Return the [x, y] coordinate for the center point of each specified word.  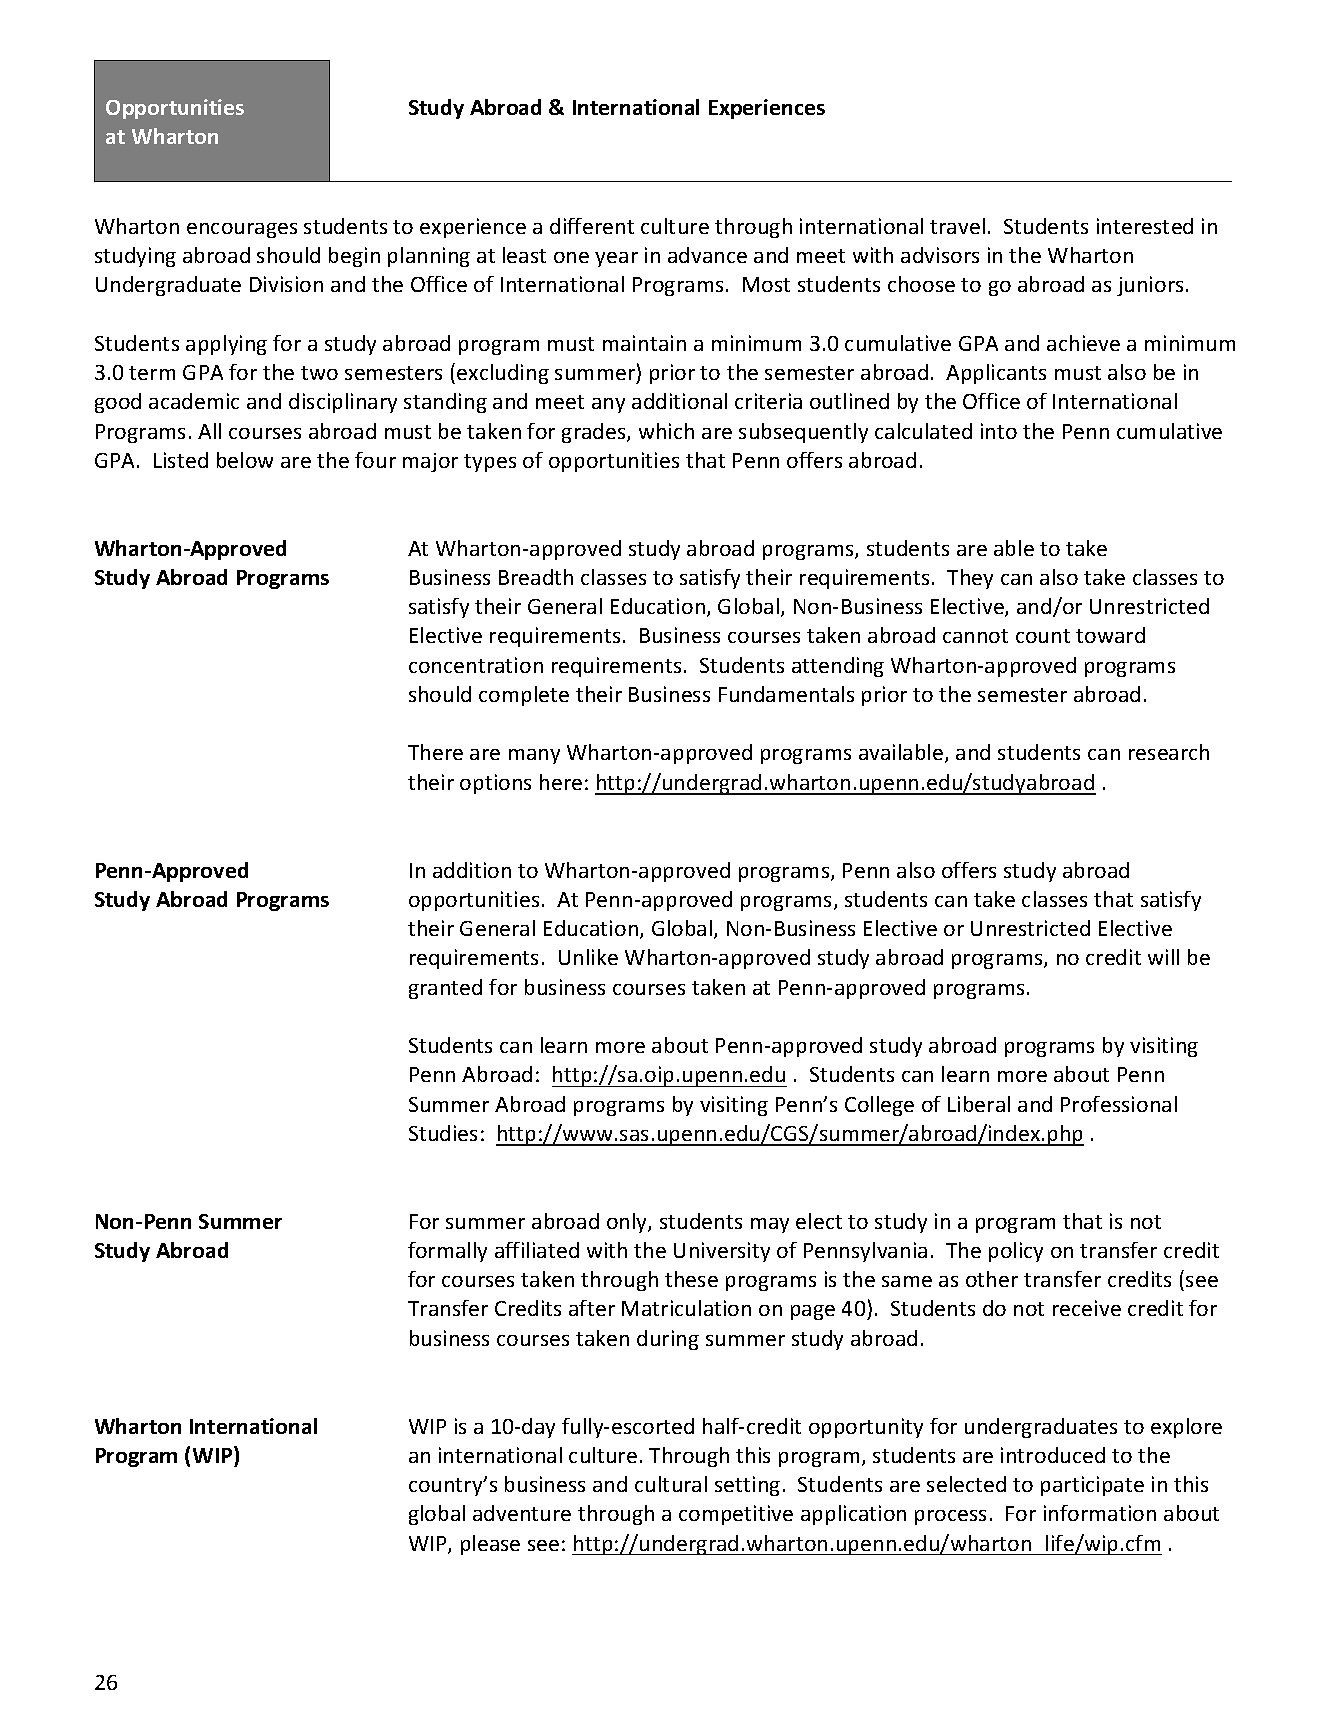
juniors [1150, 286]
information [1100, 1513]
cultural [671, 1484]
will [1163, 957]
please [490, 1545]
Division [286, 284]
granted [445, 989]
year [616, 259]
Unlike [588, 957]
